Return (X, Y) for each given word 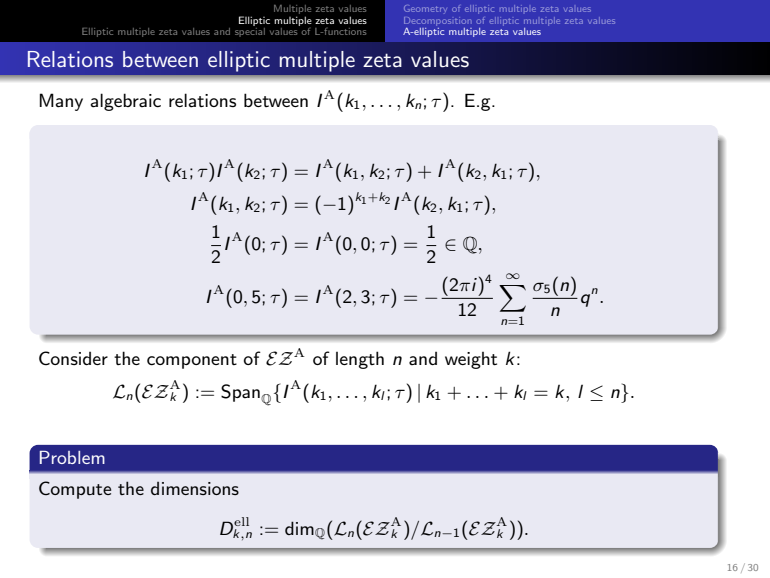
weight (471, 360)
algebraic (125, 102)
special (250, 31)
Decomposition (437, 21)
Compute (75, 490)
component (192, 361)
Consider (73, 358)
